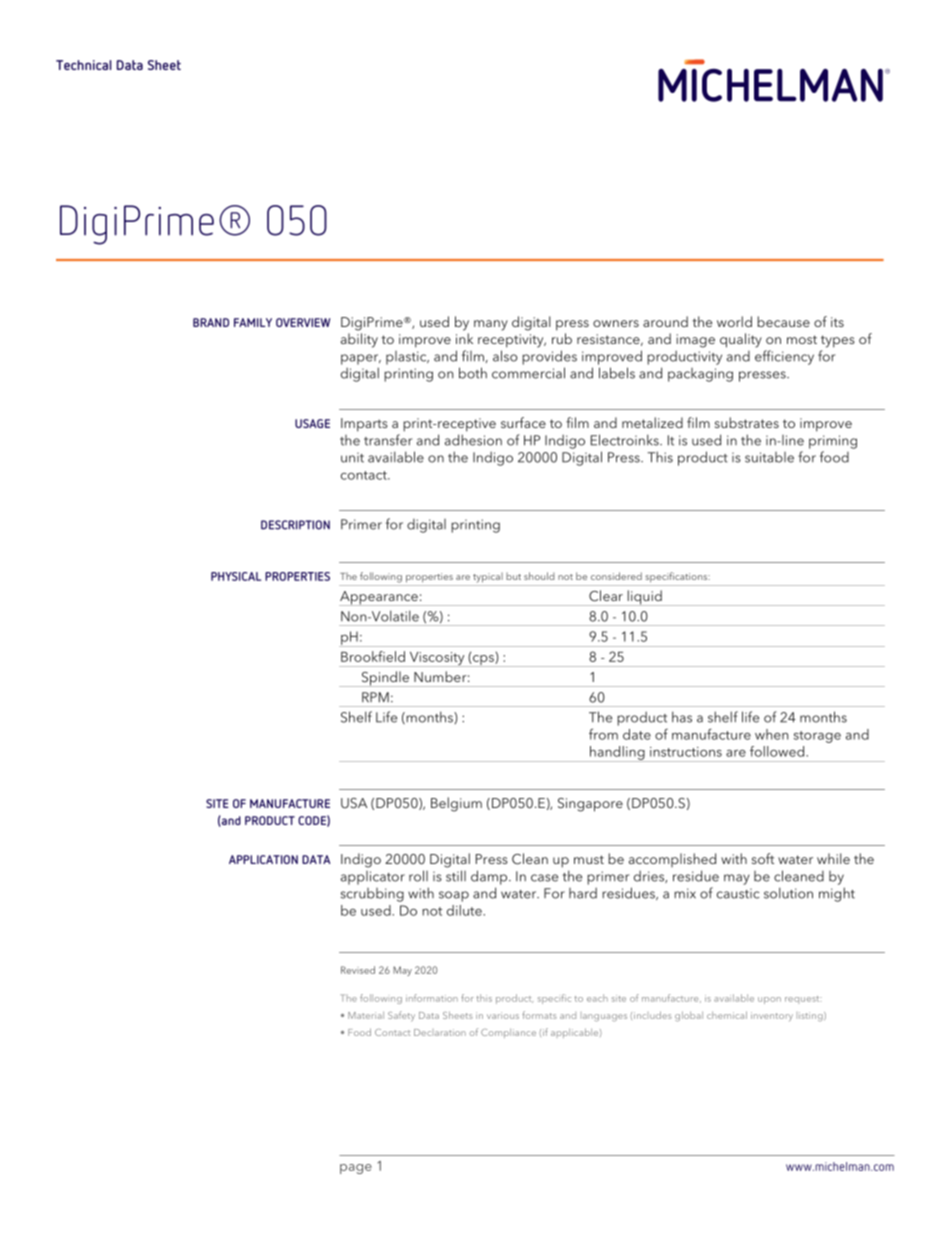  Describe the element at coordinates (263, 859) in the image. I see `APPLICATION` at that location.
